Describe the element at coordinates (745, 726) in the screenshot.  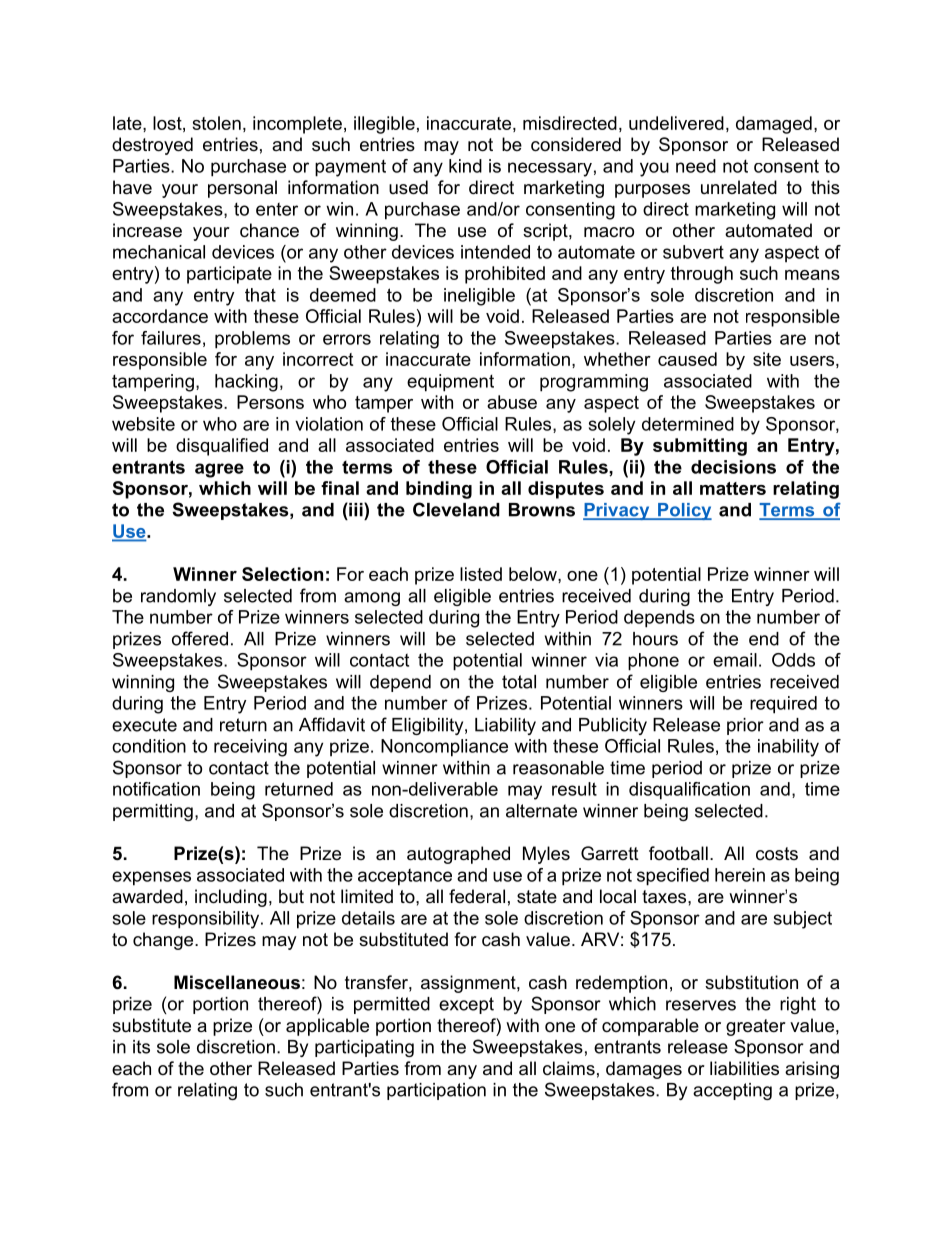
I see `prior` at that location.
